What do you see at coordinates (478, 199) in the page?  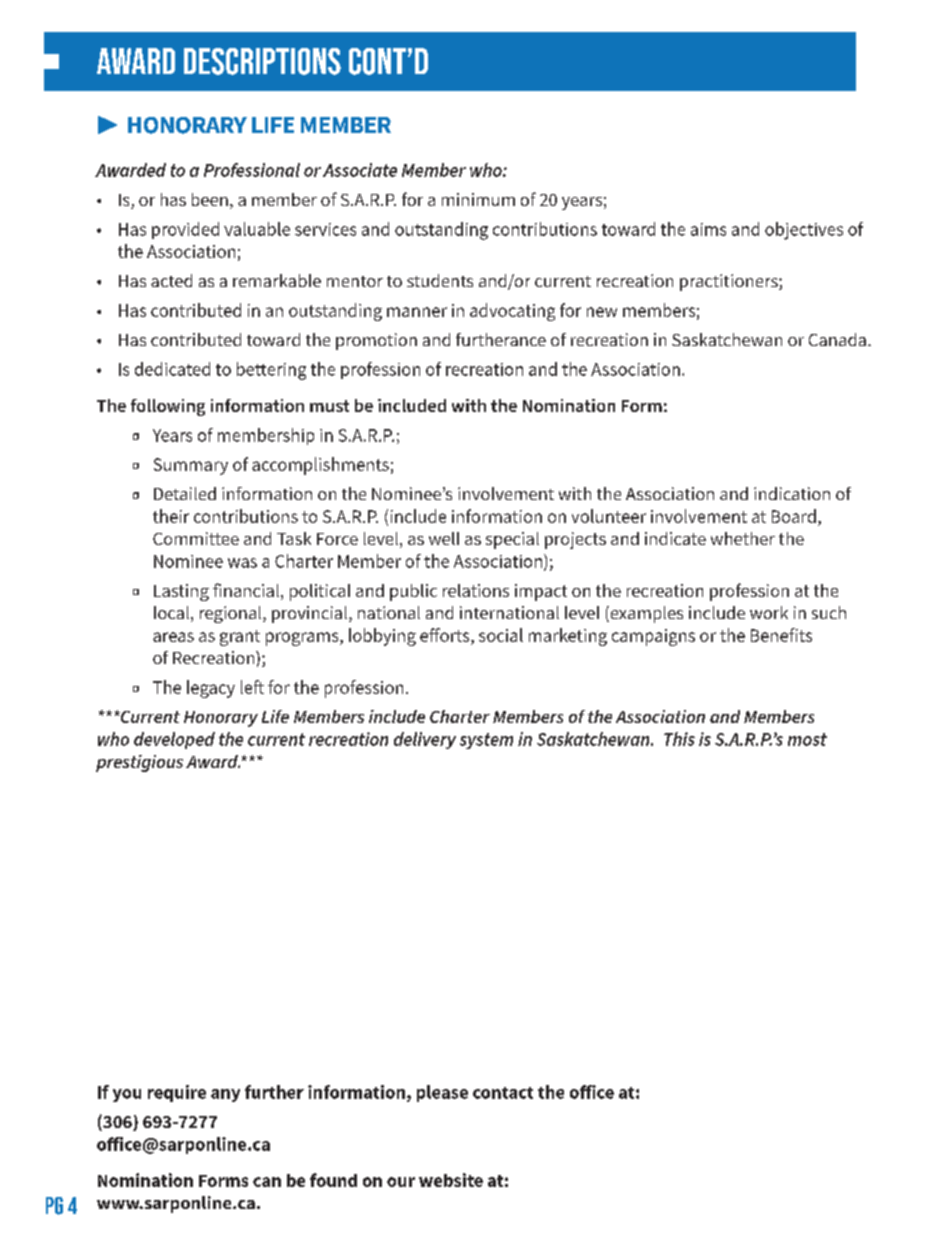 I see `minimum` at bounding box center [478, 199].
